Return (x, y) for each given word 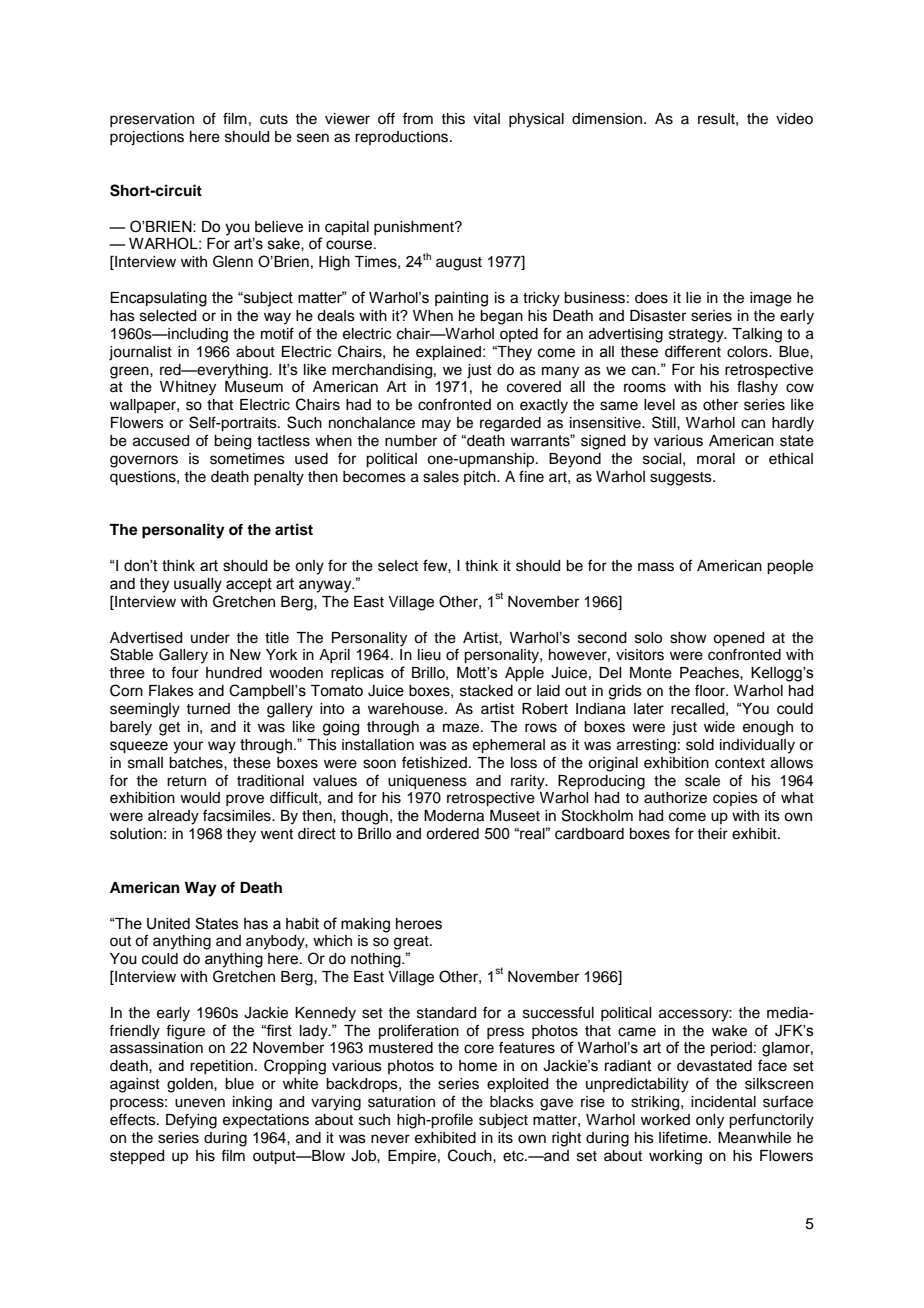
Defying (191, 1121)
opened (738, 639)
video (794, 119)
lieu (429, 655)
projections (147, 138)
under (210, 638)
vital (486, 118)
